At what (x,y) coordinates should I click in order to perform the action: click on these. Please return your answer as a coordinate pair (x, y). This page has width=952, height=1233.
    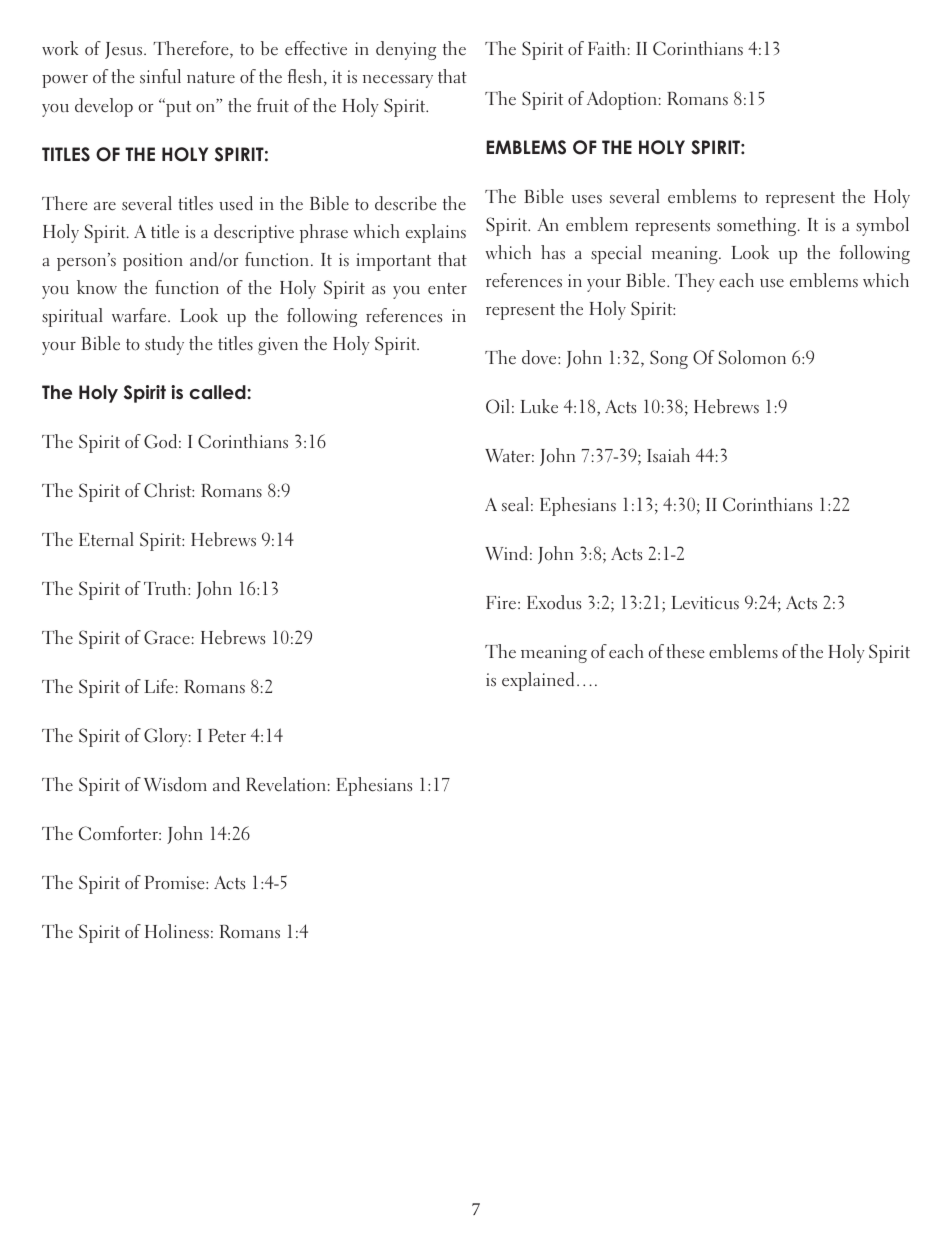
    Looking at the image, I should click on (685, 651).
